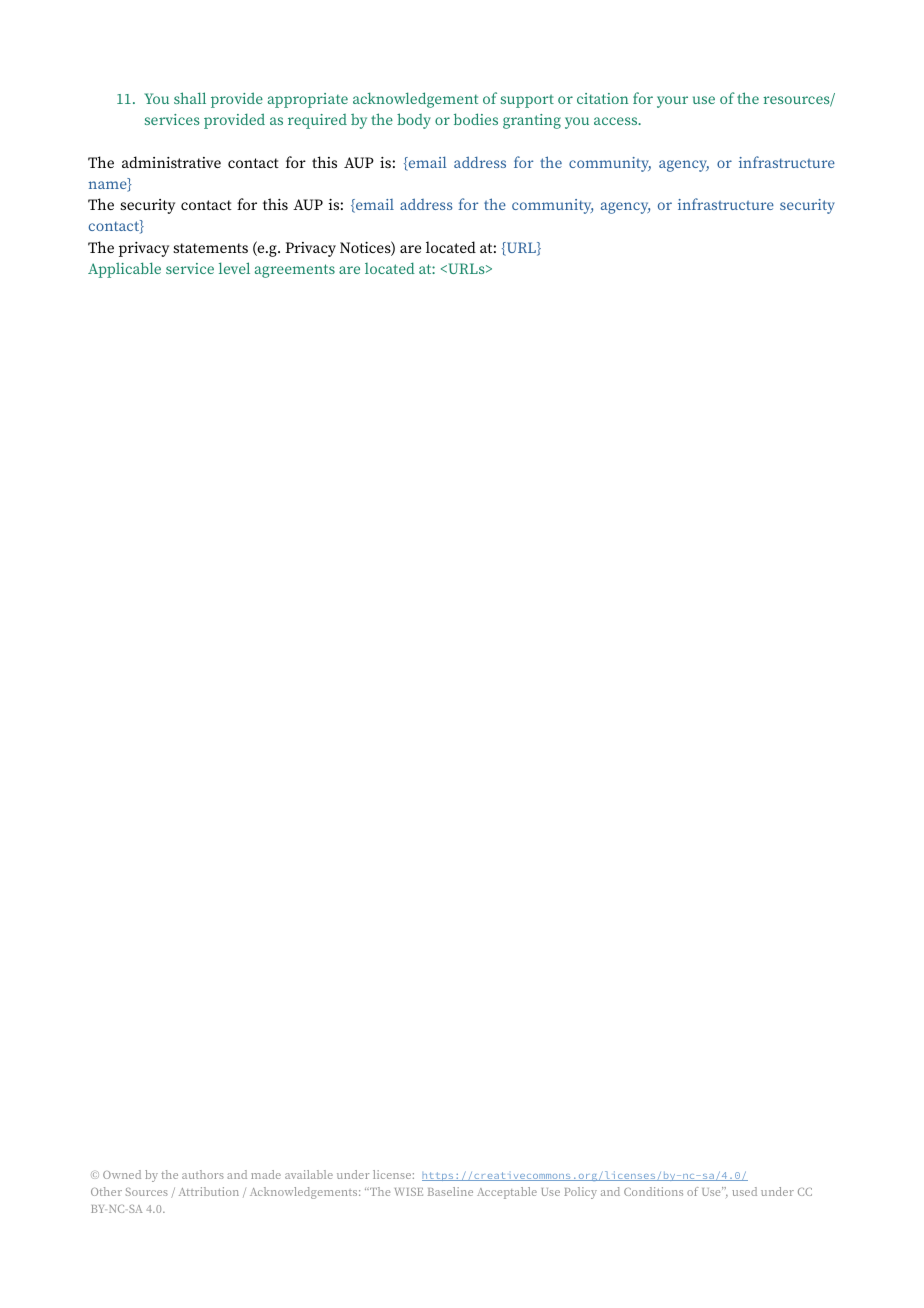 The height and width of the screenshot is (1308, 924). What do you see at coordinates (409, 1192) in the screenshot?
I see `WISE` at bounding box center [409, 1192].
